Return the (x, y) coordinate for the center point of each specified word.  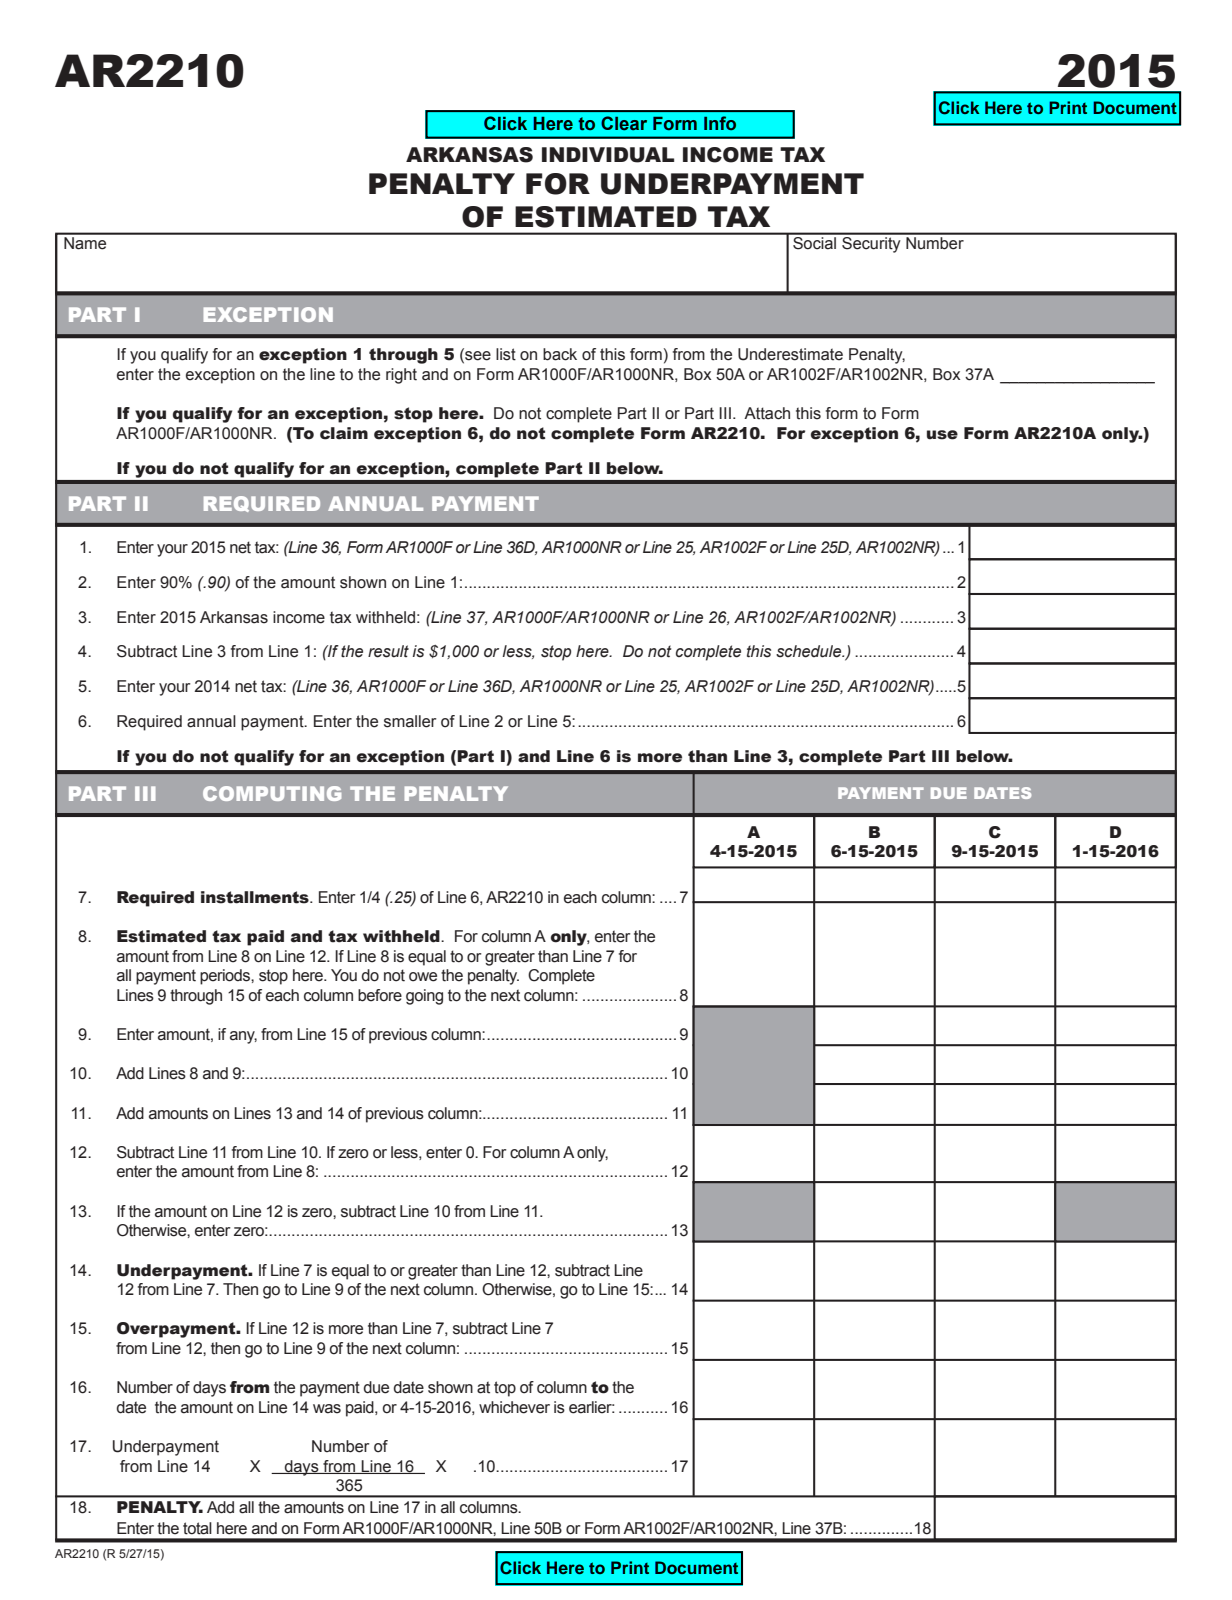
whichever (514, 1407)
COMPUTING (272, 793)
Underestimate (790, 354)
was (327, 1409)
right (401, 376)
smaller (410, 721)
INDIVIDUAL (608, 155)
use (942, 435)
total (197, 1528)
